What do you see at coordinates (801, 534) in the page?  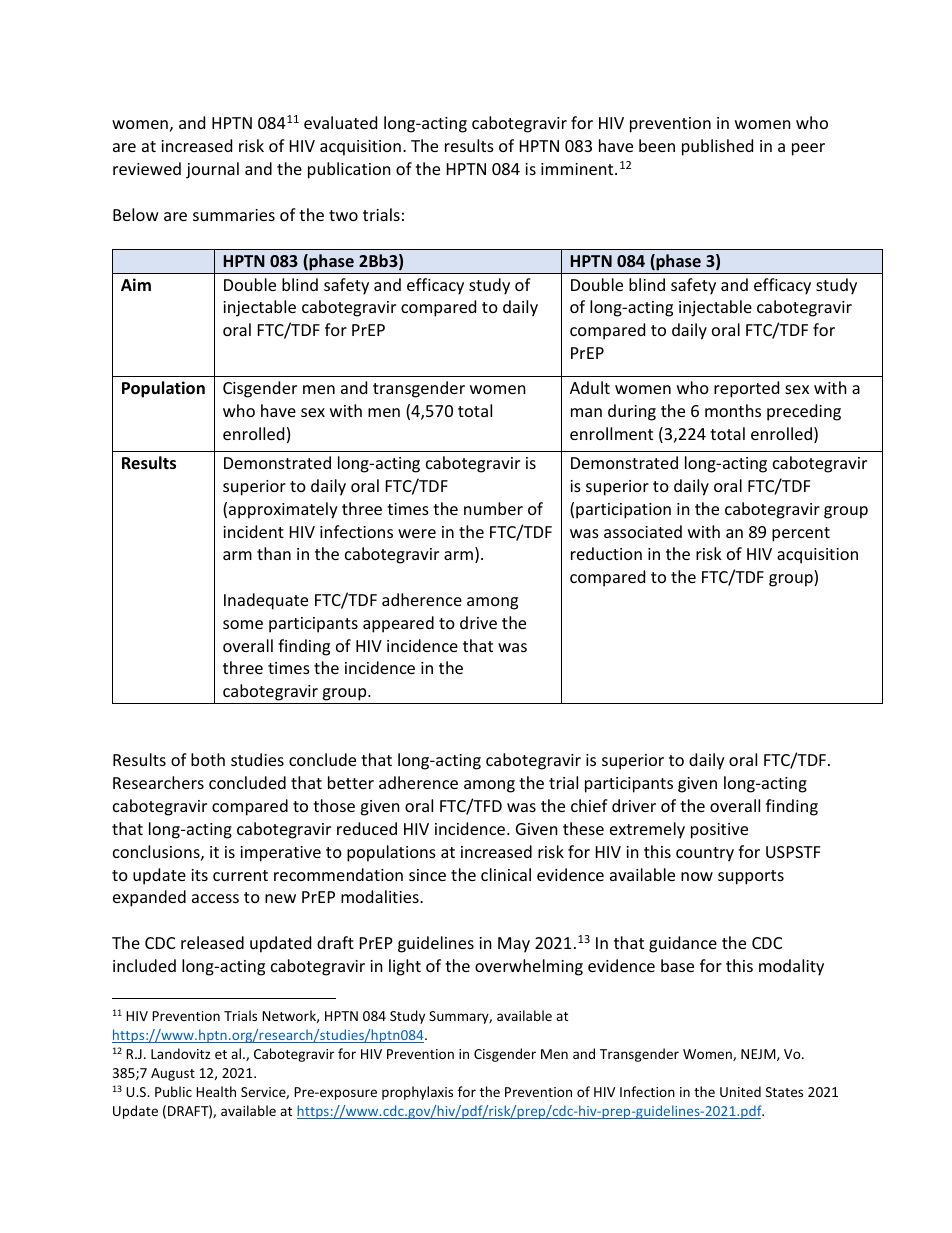 I see `percent` at bounding box center [801, 534].
